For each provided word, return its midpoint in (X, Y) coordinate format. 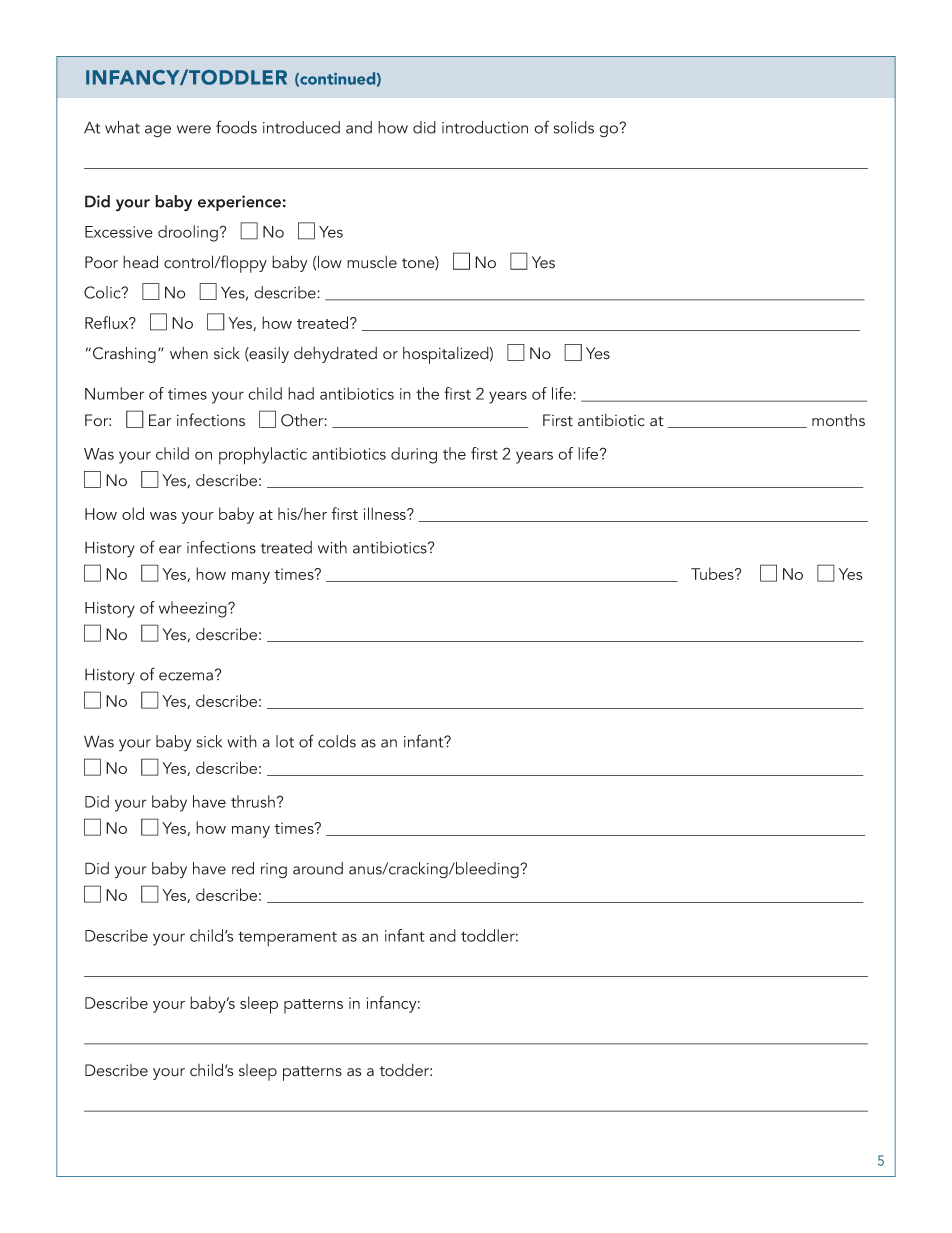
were (194, 129)
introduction (485, 127)
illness (386, 513)
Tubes (713, 573)
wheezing (194, 609)
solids (574, 127)
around (318, 868)
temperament (287, 938)
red (243, 868)
